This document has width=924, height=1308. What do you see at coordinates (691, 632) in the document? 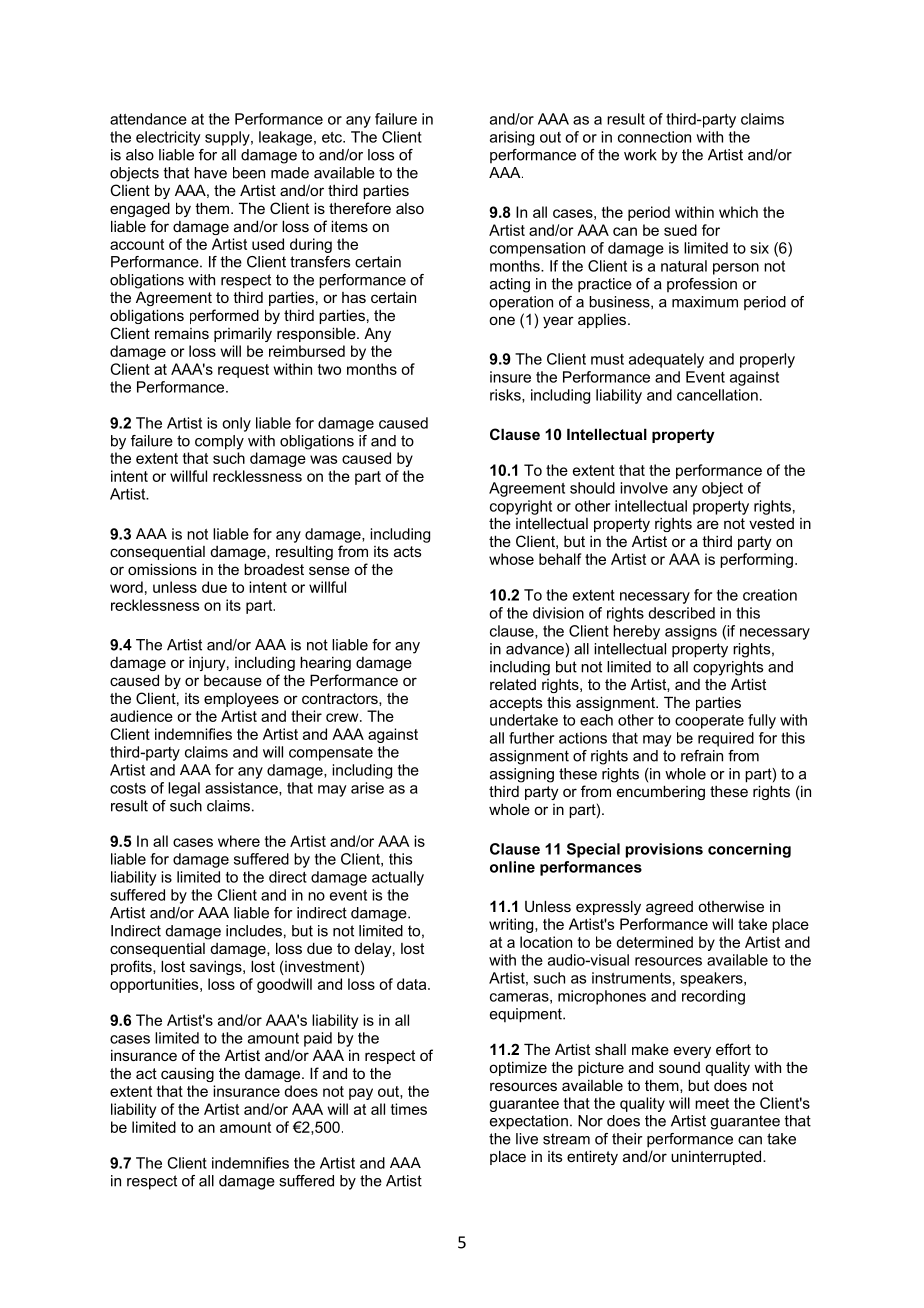
I see `assigns` at bounding box center [691, 632].
